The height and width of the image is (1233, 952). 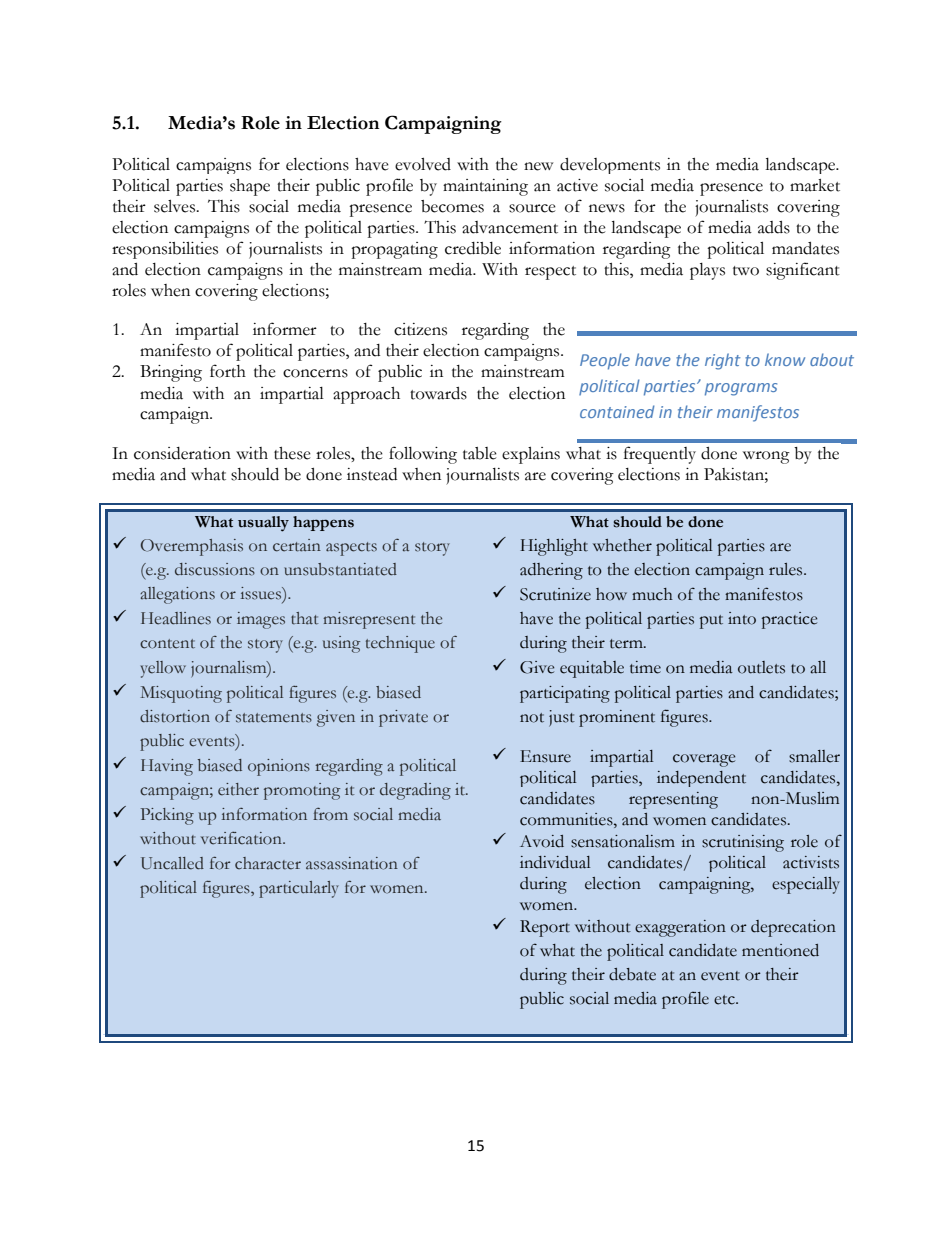 What do you see at coordinates (215, 569) in the image?
I see `discussions` at bounding box center [215, 569].
